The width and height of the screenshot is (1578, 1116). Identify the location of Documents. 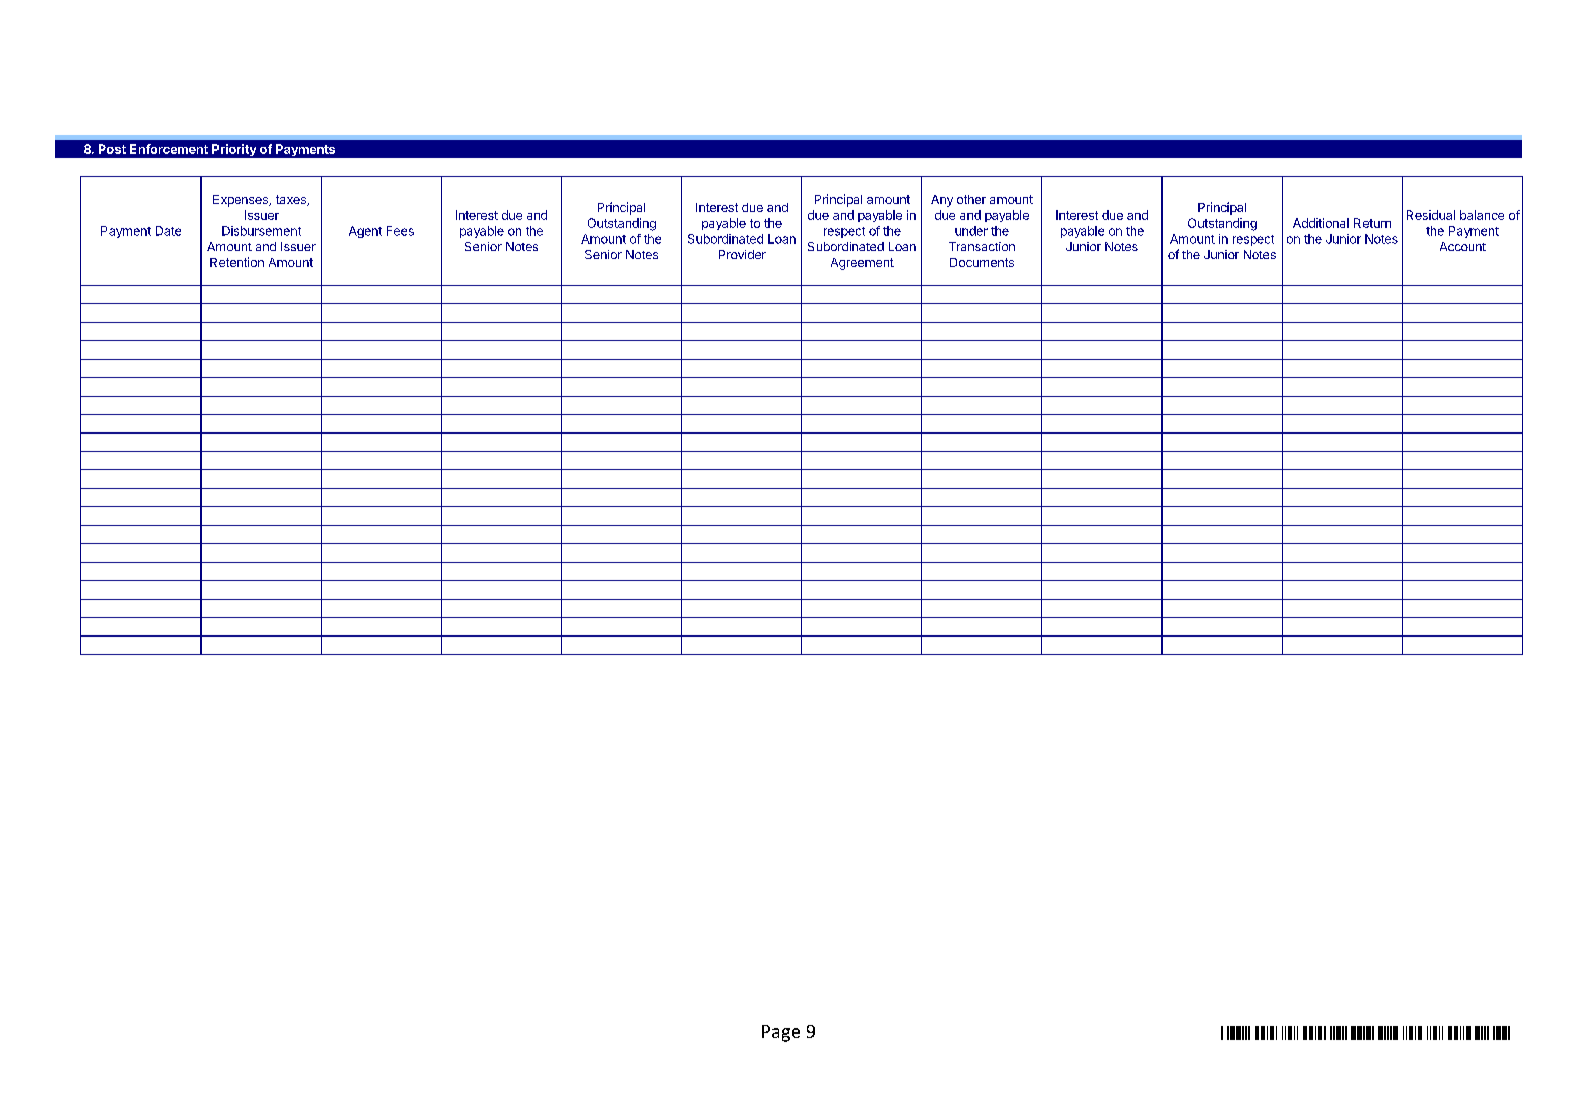
(982, 262).
